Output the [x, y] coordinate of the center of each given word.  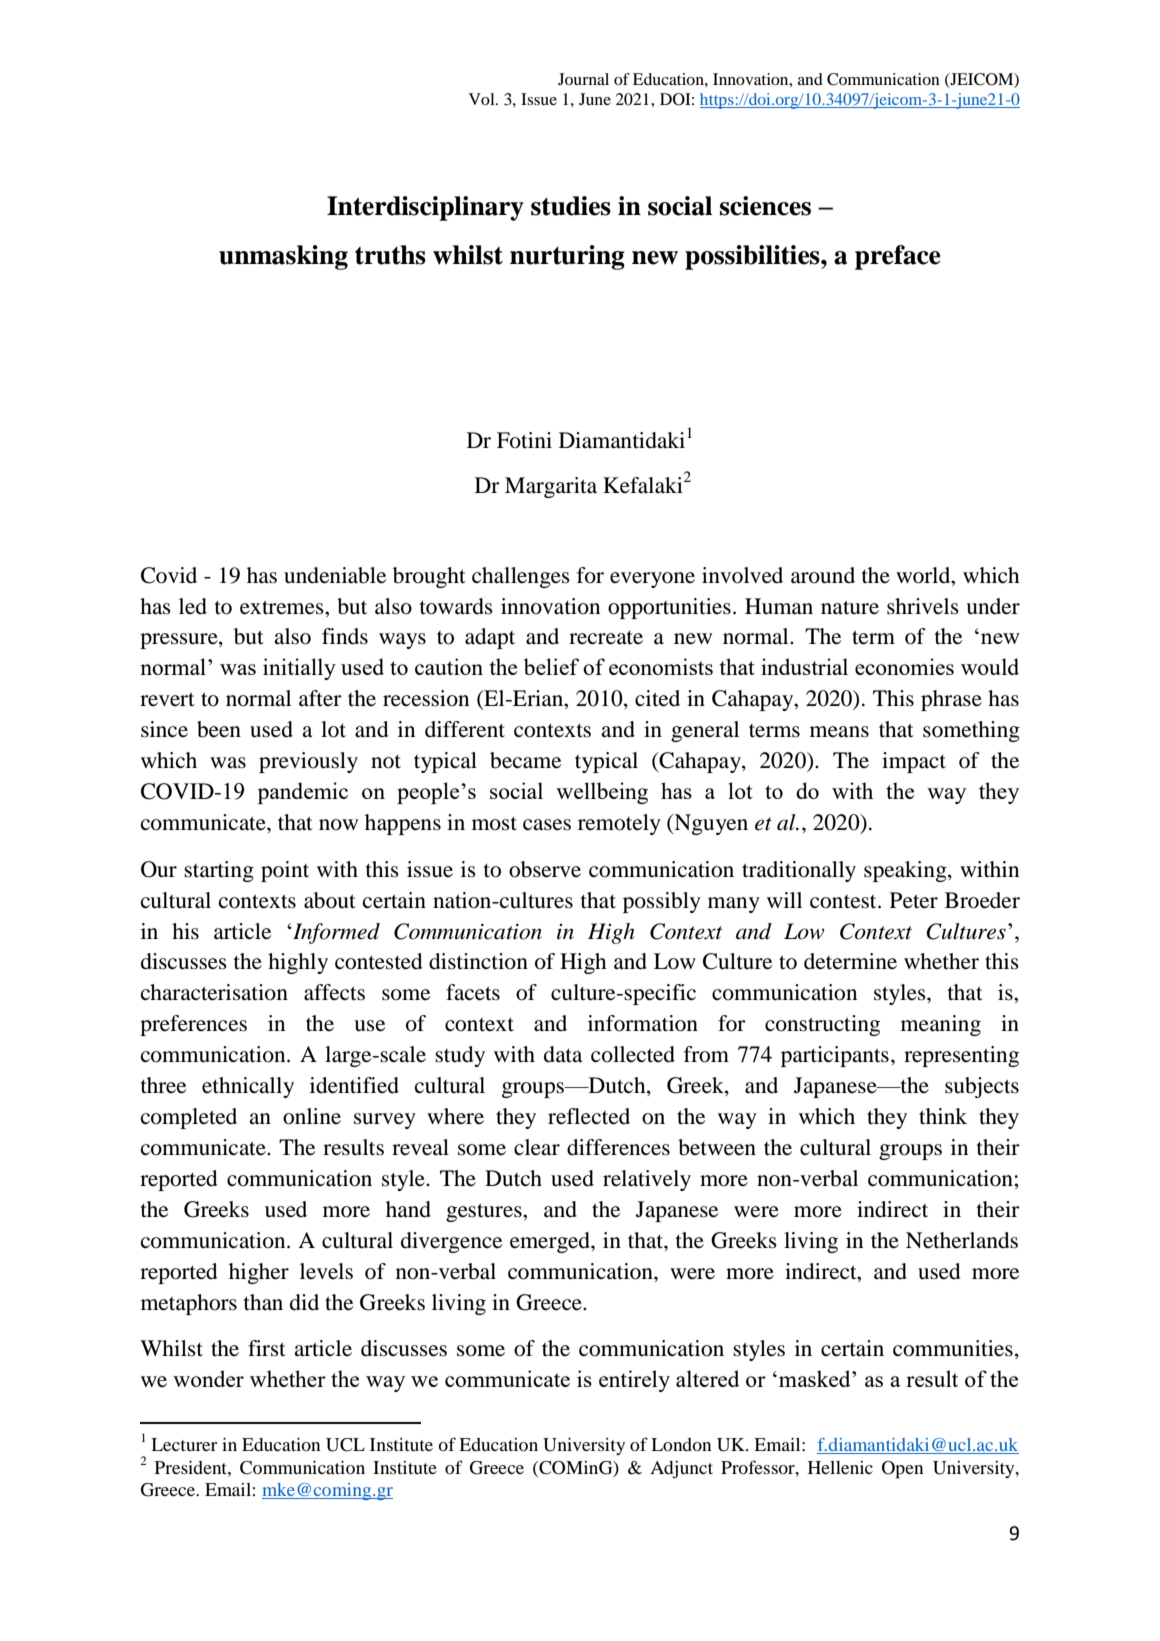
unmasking [283, 257]
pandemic [303, 793]
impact [914, 762]
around [823, 575]
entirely [634, 1381]
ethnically [248, 1087]
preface [898, 257]
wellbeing [602, 793]
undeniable [335, 575]
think [943, 1116]
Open [902, 1470]
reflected [589, 1116]
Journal [583, 79]
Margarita [551, 487]
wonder [208, 1378]
